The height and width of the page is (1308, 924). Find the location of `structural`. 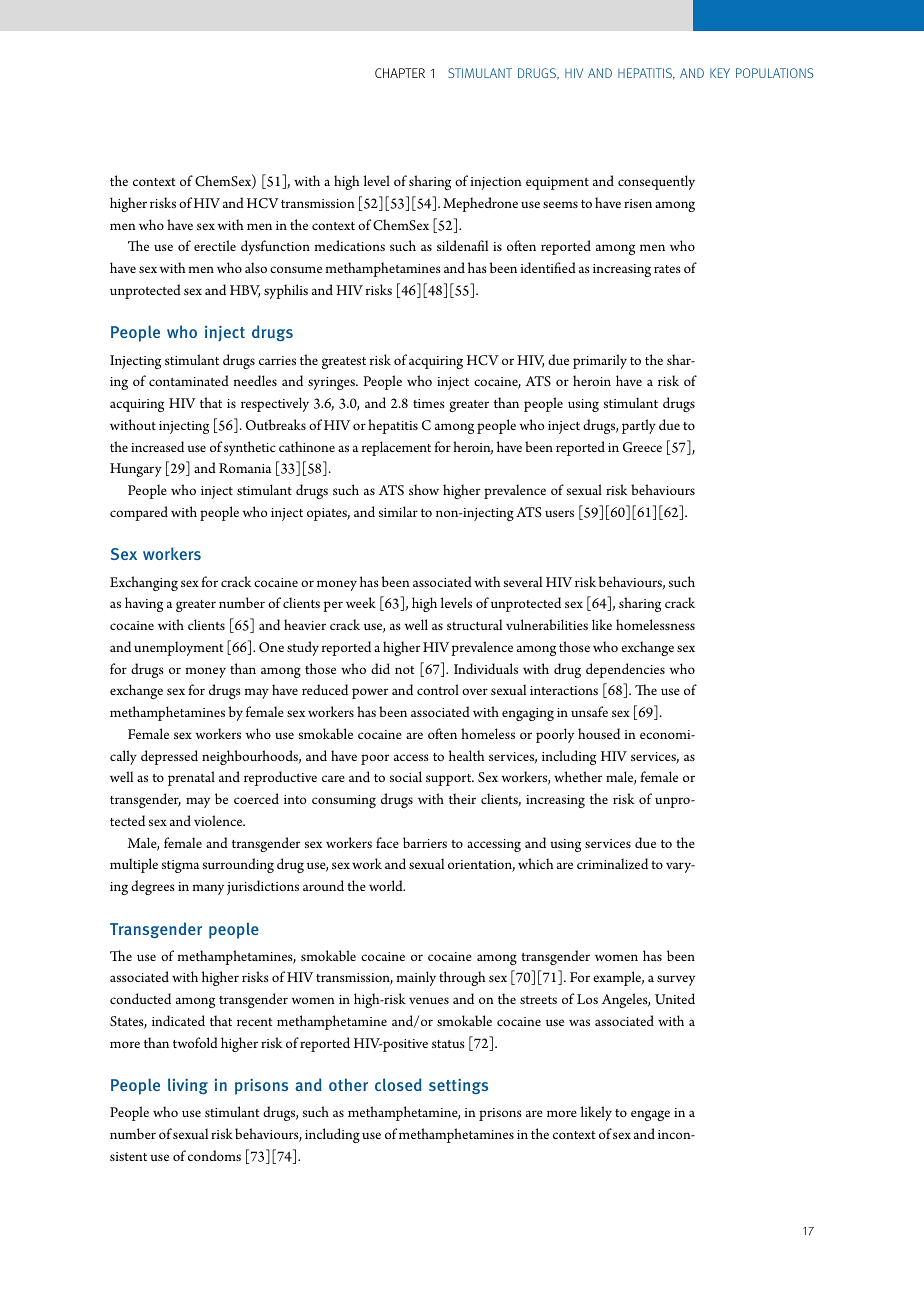

structural is located at coordinates (474, 624).
